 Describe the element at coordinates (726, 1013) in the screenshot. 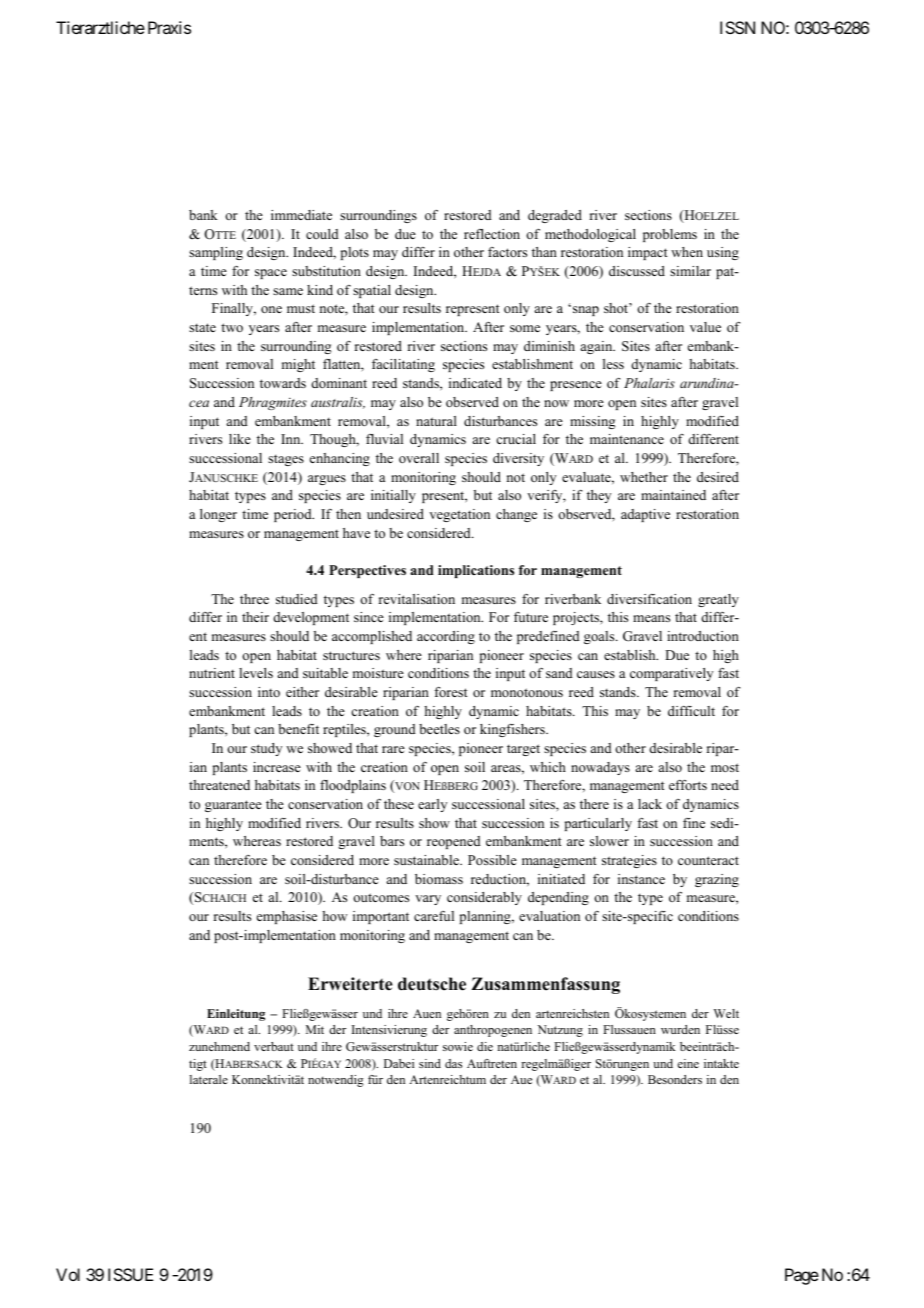

I see `Welt` at that location.
